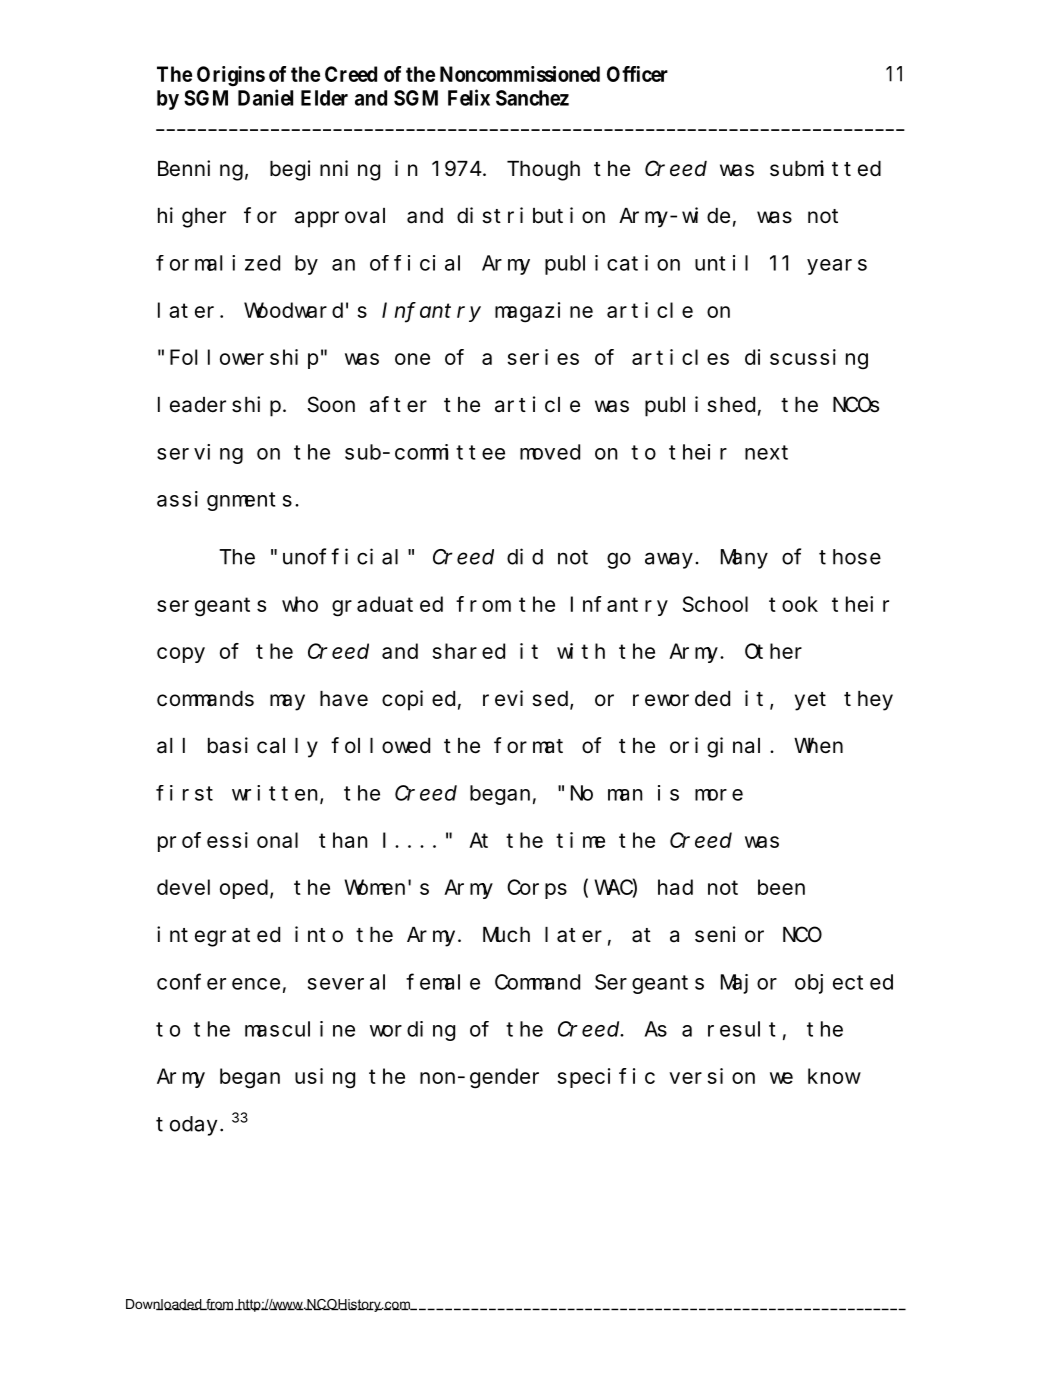  Describe the element at coordinates (219, 406) in the image. I see `leadership` at that location.
